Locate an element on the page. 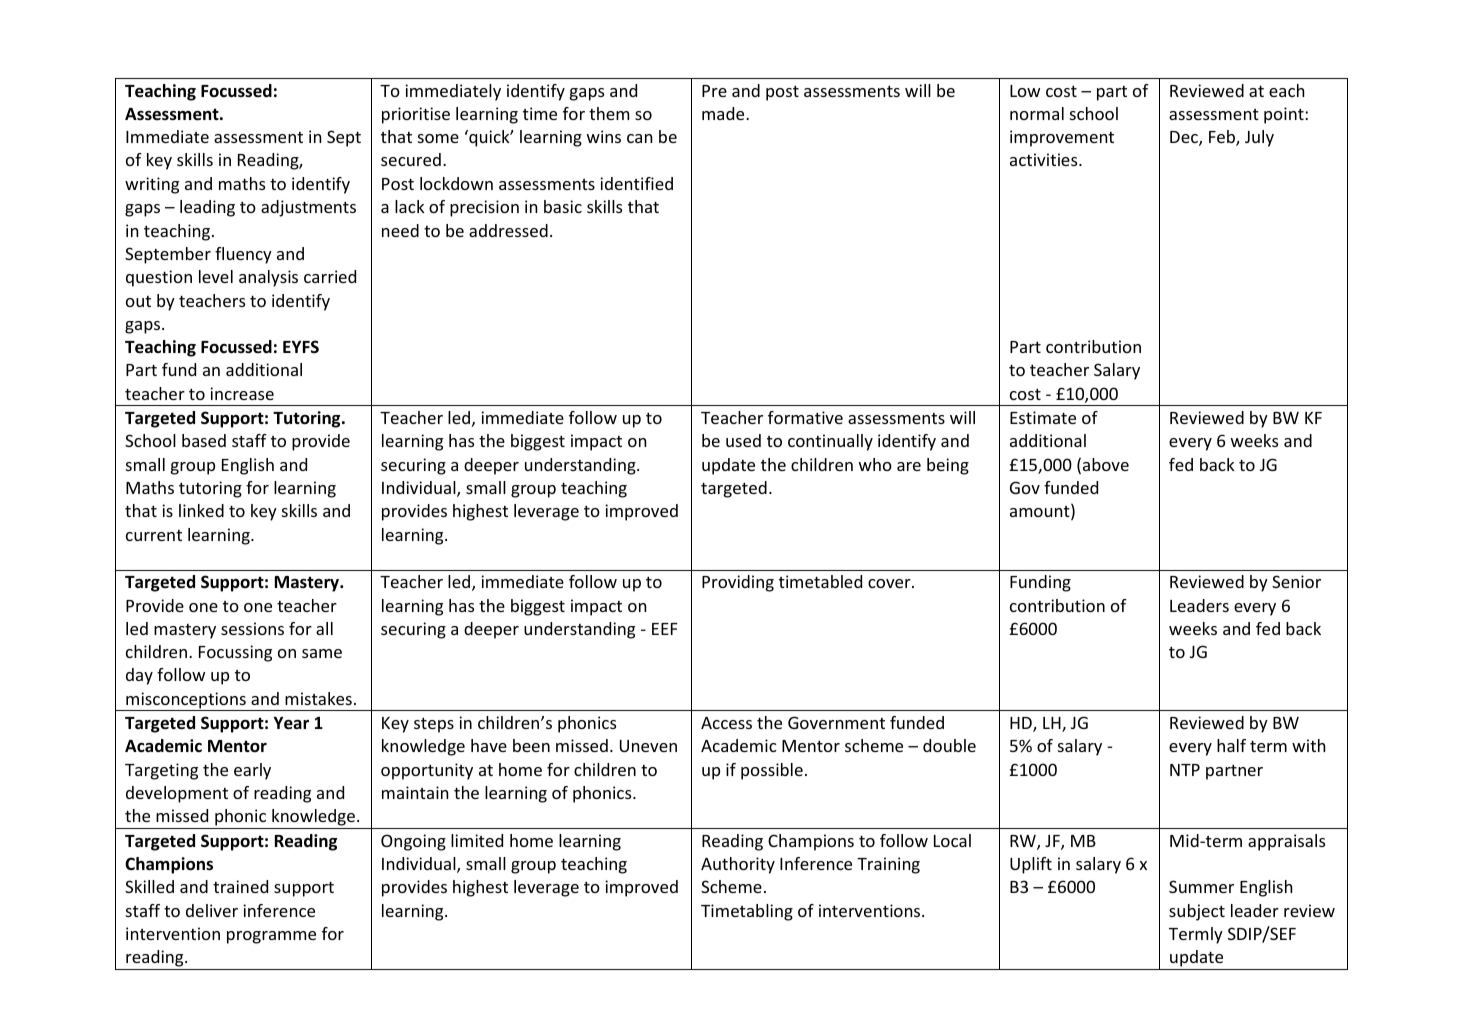  made is located at coordinates (724, 113).
